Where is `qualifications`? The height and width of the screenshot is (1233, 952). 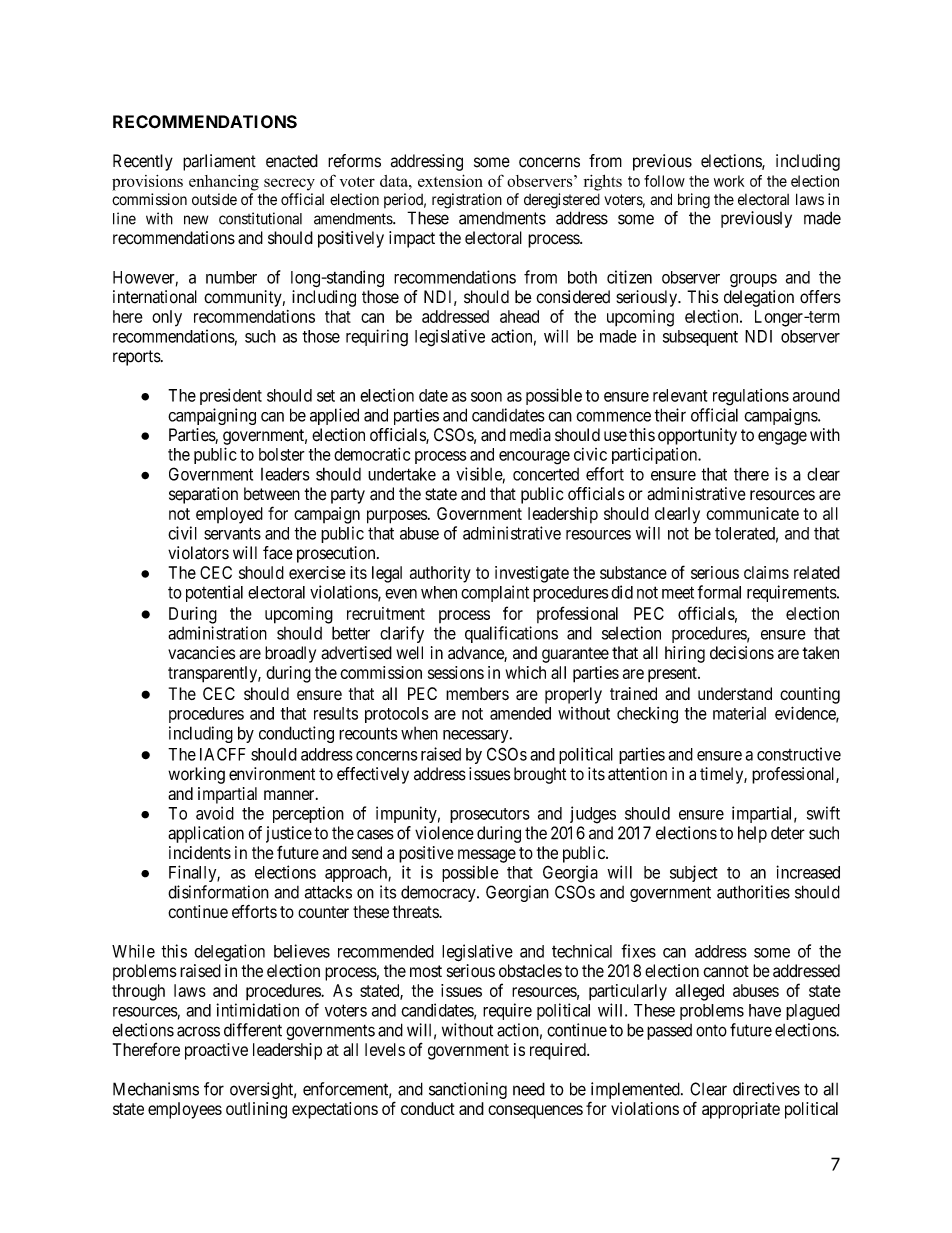 qualifications is located at coordinates (511, 634).
